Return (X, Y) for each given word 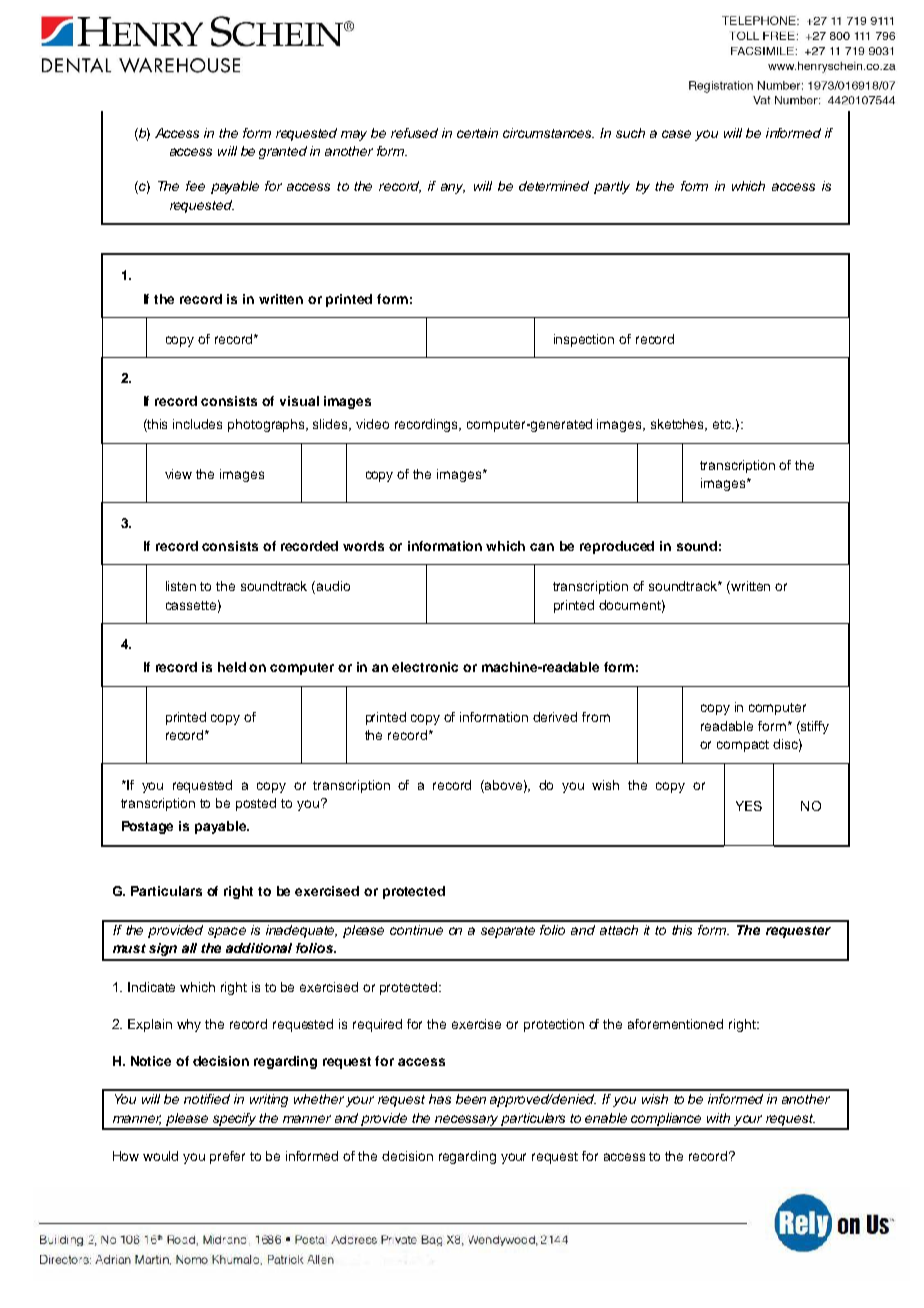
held (232, 667)
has (440, 1099)
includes (197, 424)
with (718, 1118)
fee (195, 186)
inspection (584, 340)
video (372, 424)
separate (508, 932)
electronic (425, 667)
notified (207, 1099)
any (453, 188)
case (676, 134)
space (227, 932)
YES (749, 806)
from (596, 717)
